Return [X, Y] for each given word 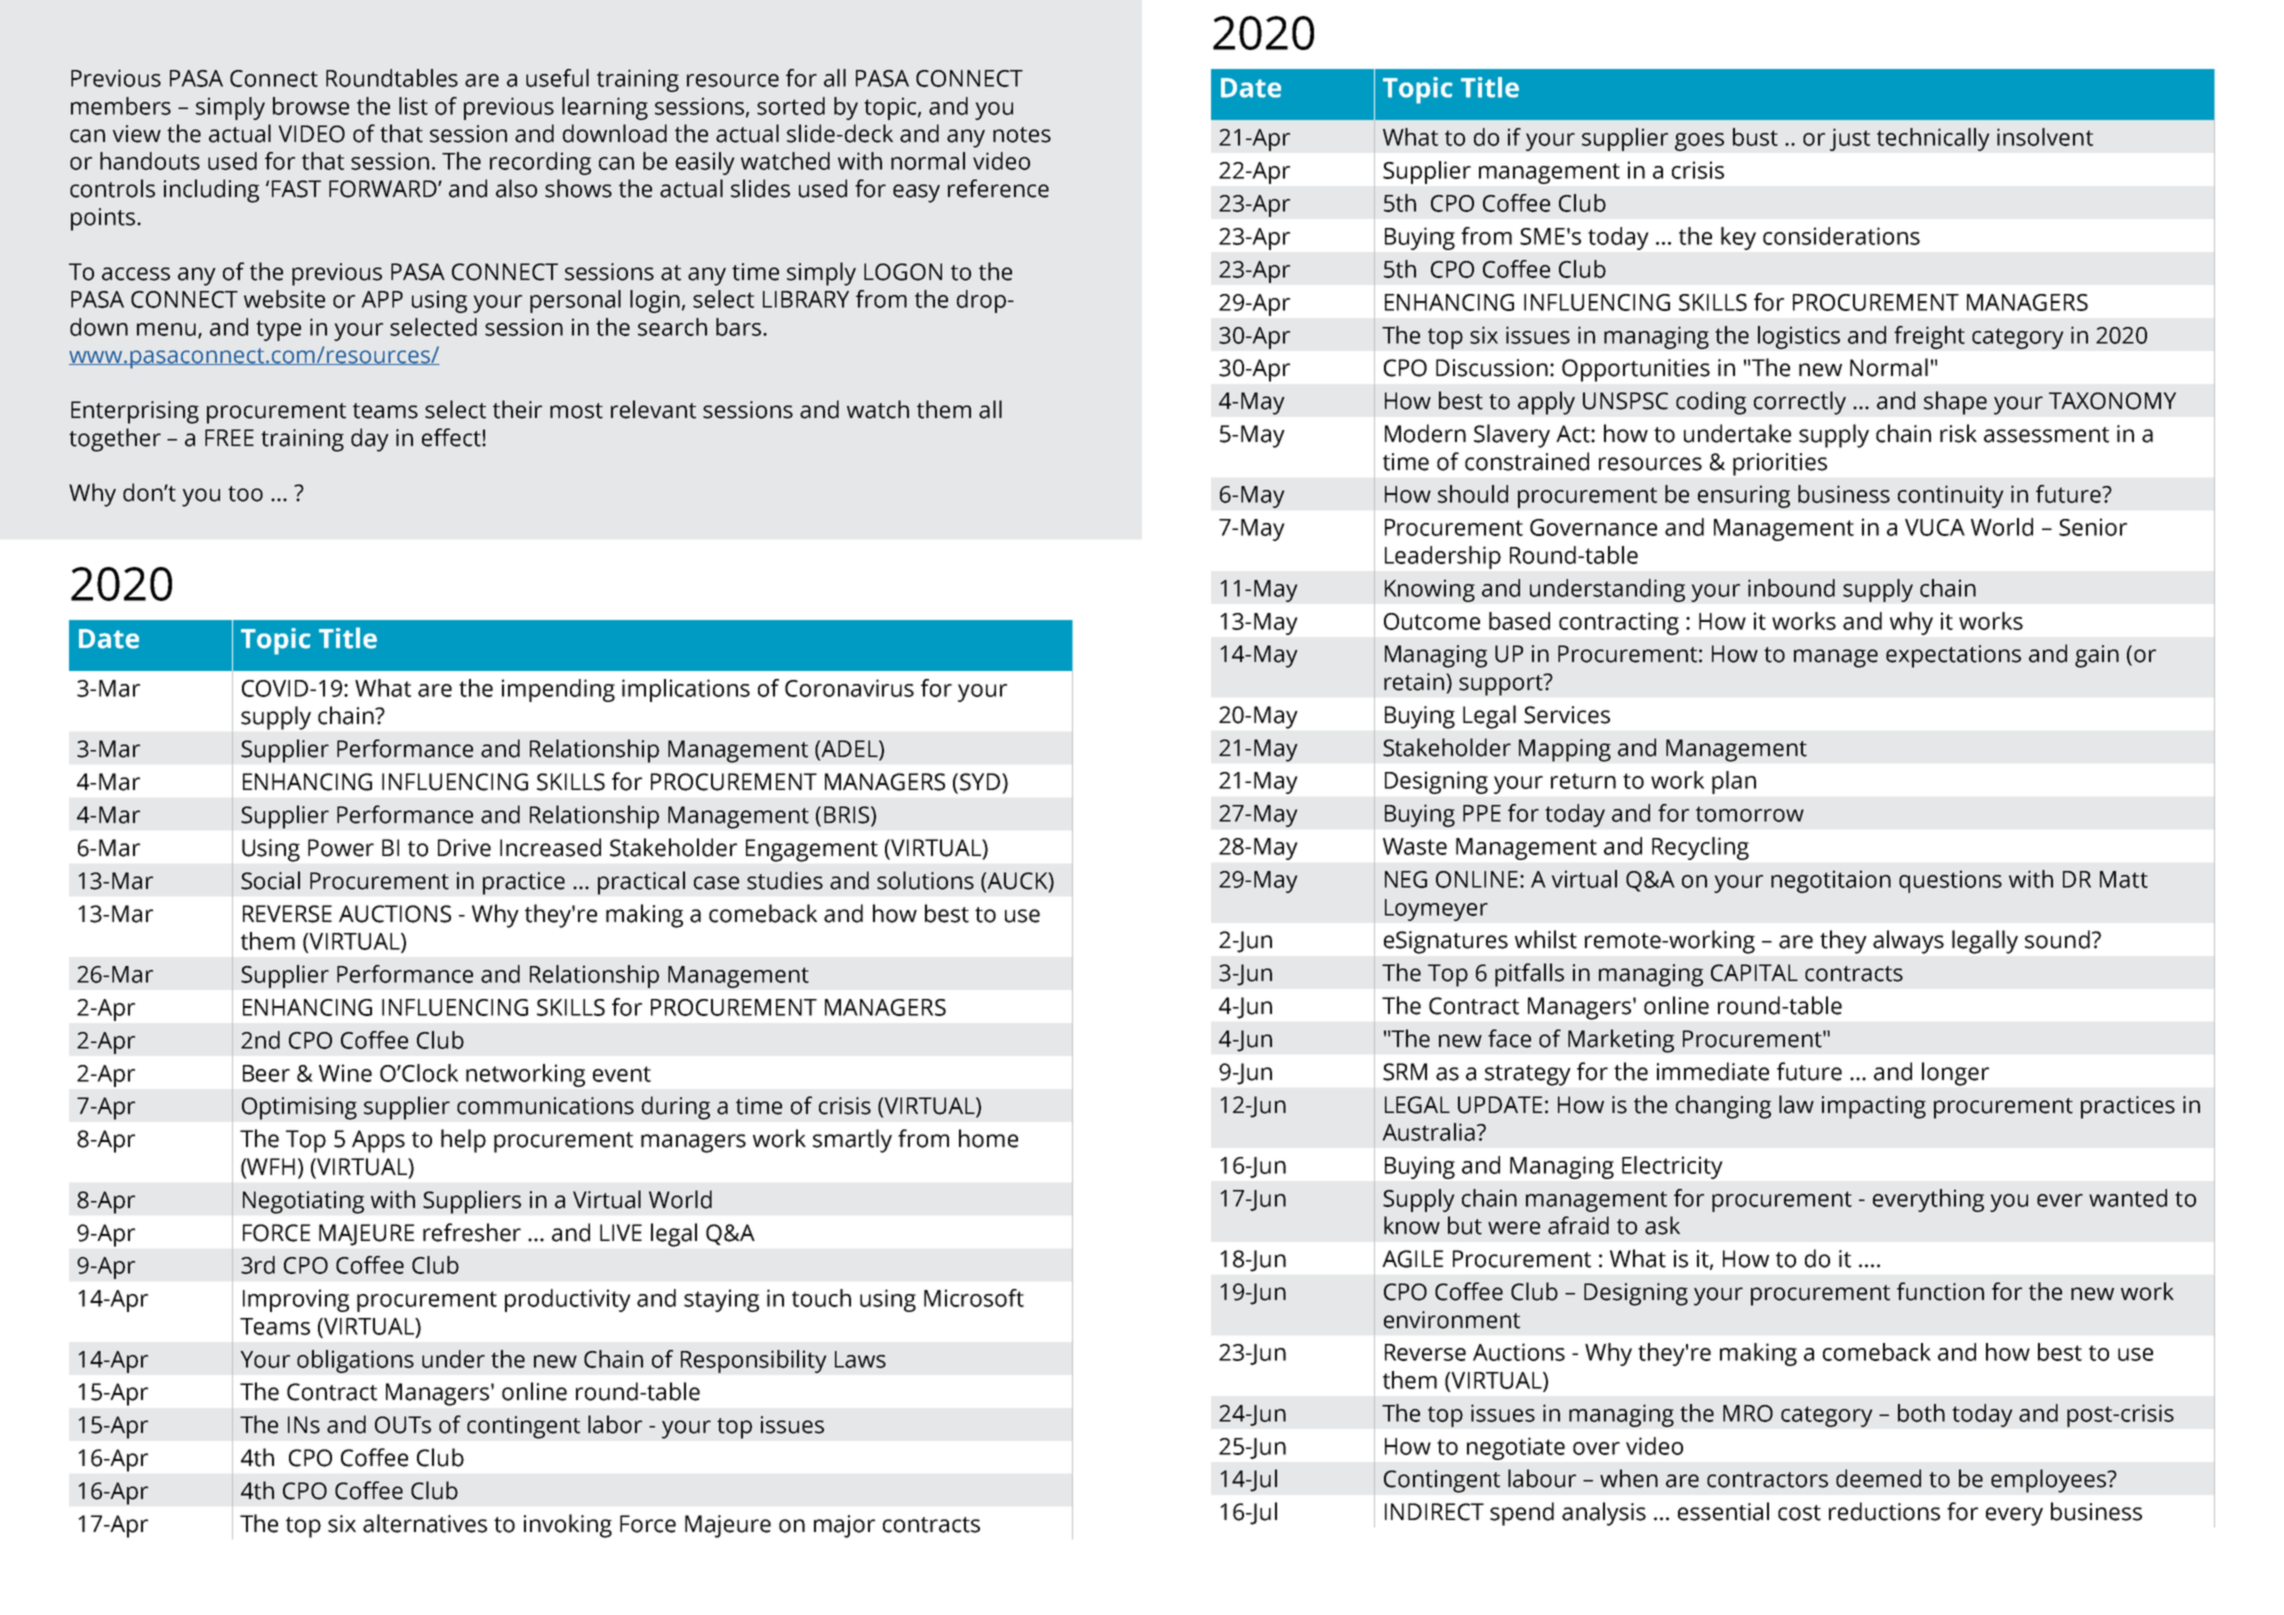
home [988, 1138]
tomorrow [1750, 814]
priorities [1780, 464]
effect [452, 437]
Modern [1425, 433]
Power [341, 848]
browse [311, 106]
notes [1022, 135]
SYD [981, 782]
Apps [378, 1141]
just [1850, 139]
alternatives [425, 1523]
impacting [1874, 1107]
